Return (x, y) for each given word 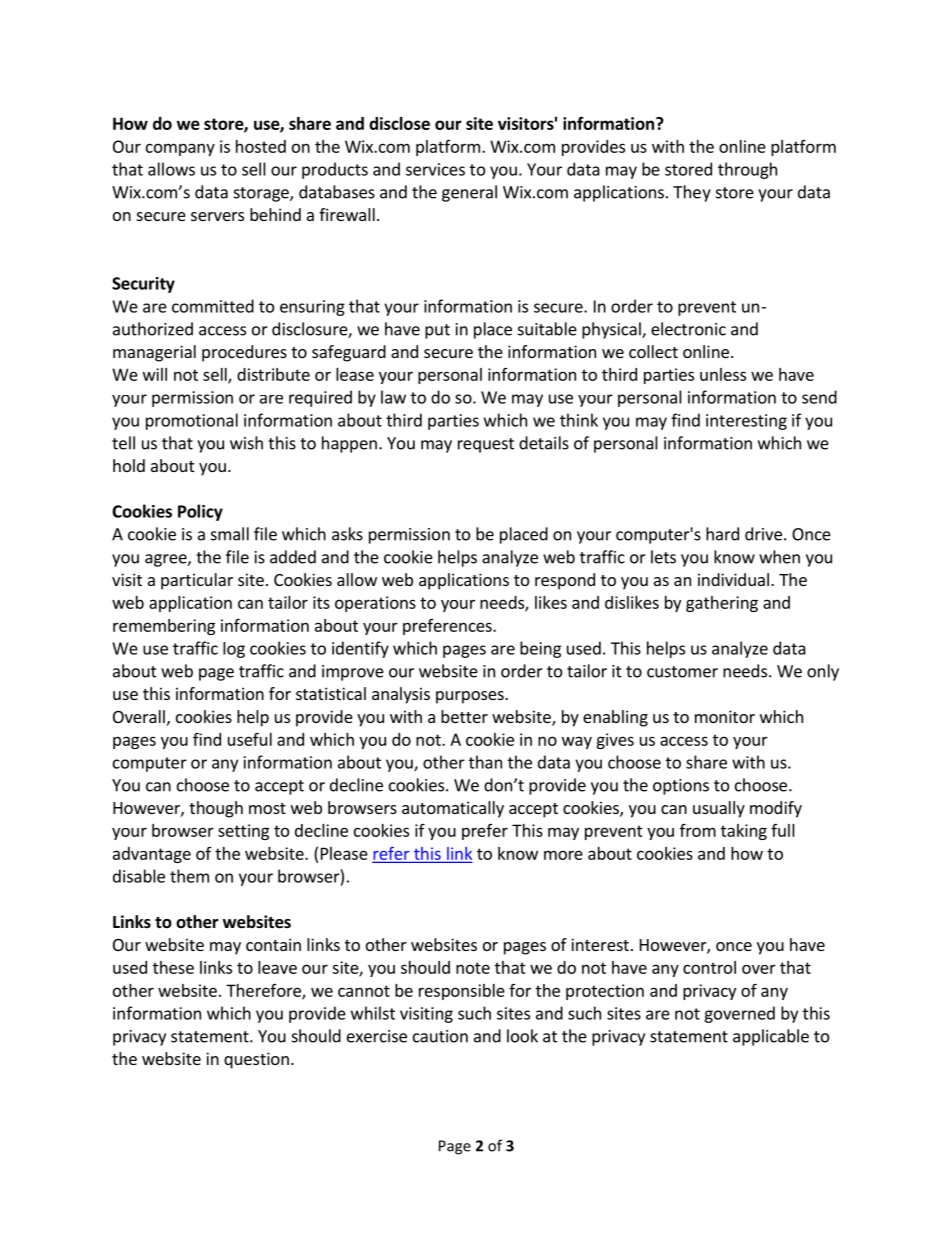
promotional (192, 421)
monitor (725, 716)
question (256, 1060)
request (486, 445)
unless (723, 374)
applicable (771, 1037)
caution (440, 1036)
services (435, 169)
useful (250, 739)
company (180, 149)
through (747, 170)
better (464, 716)
